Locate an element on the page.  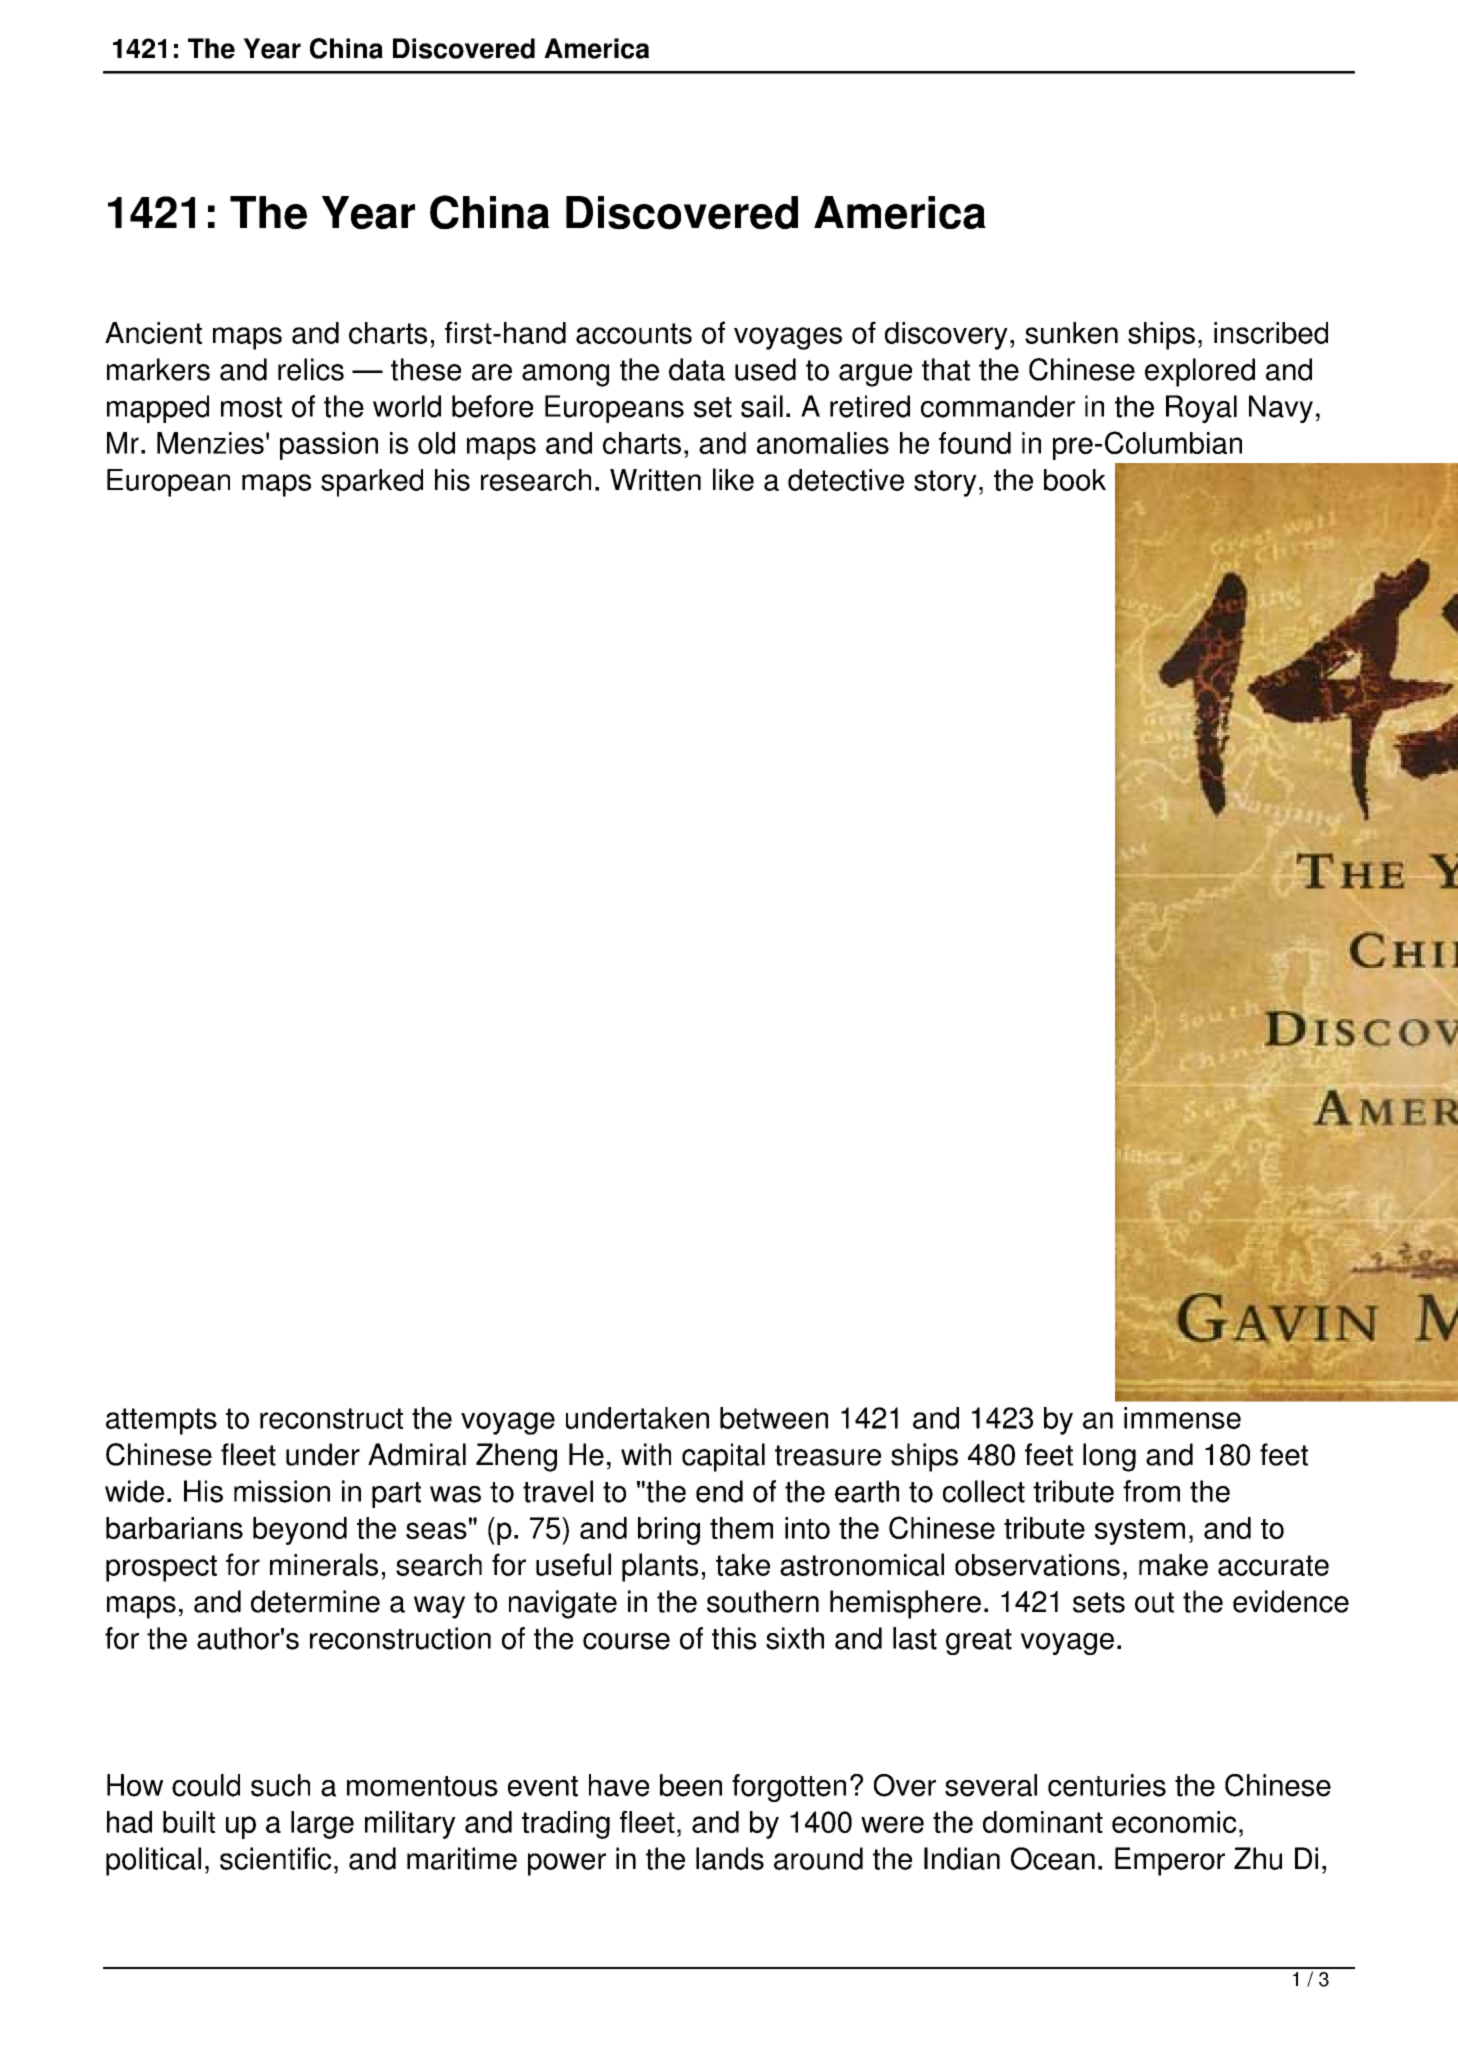
such is located at coordinates (280, 1785).
